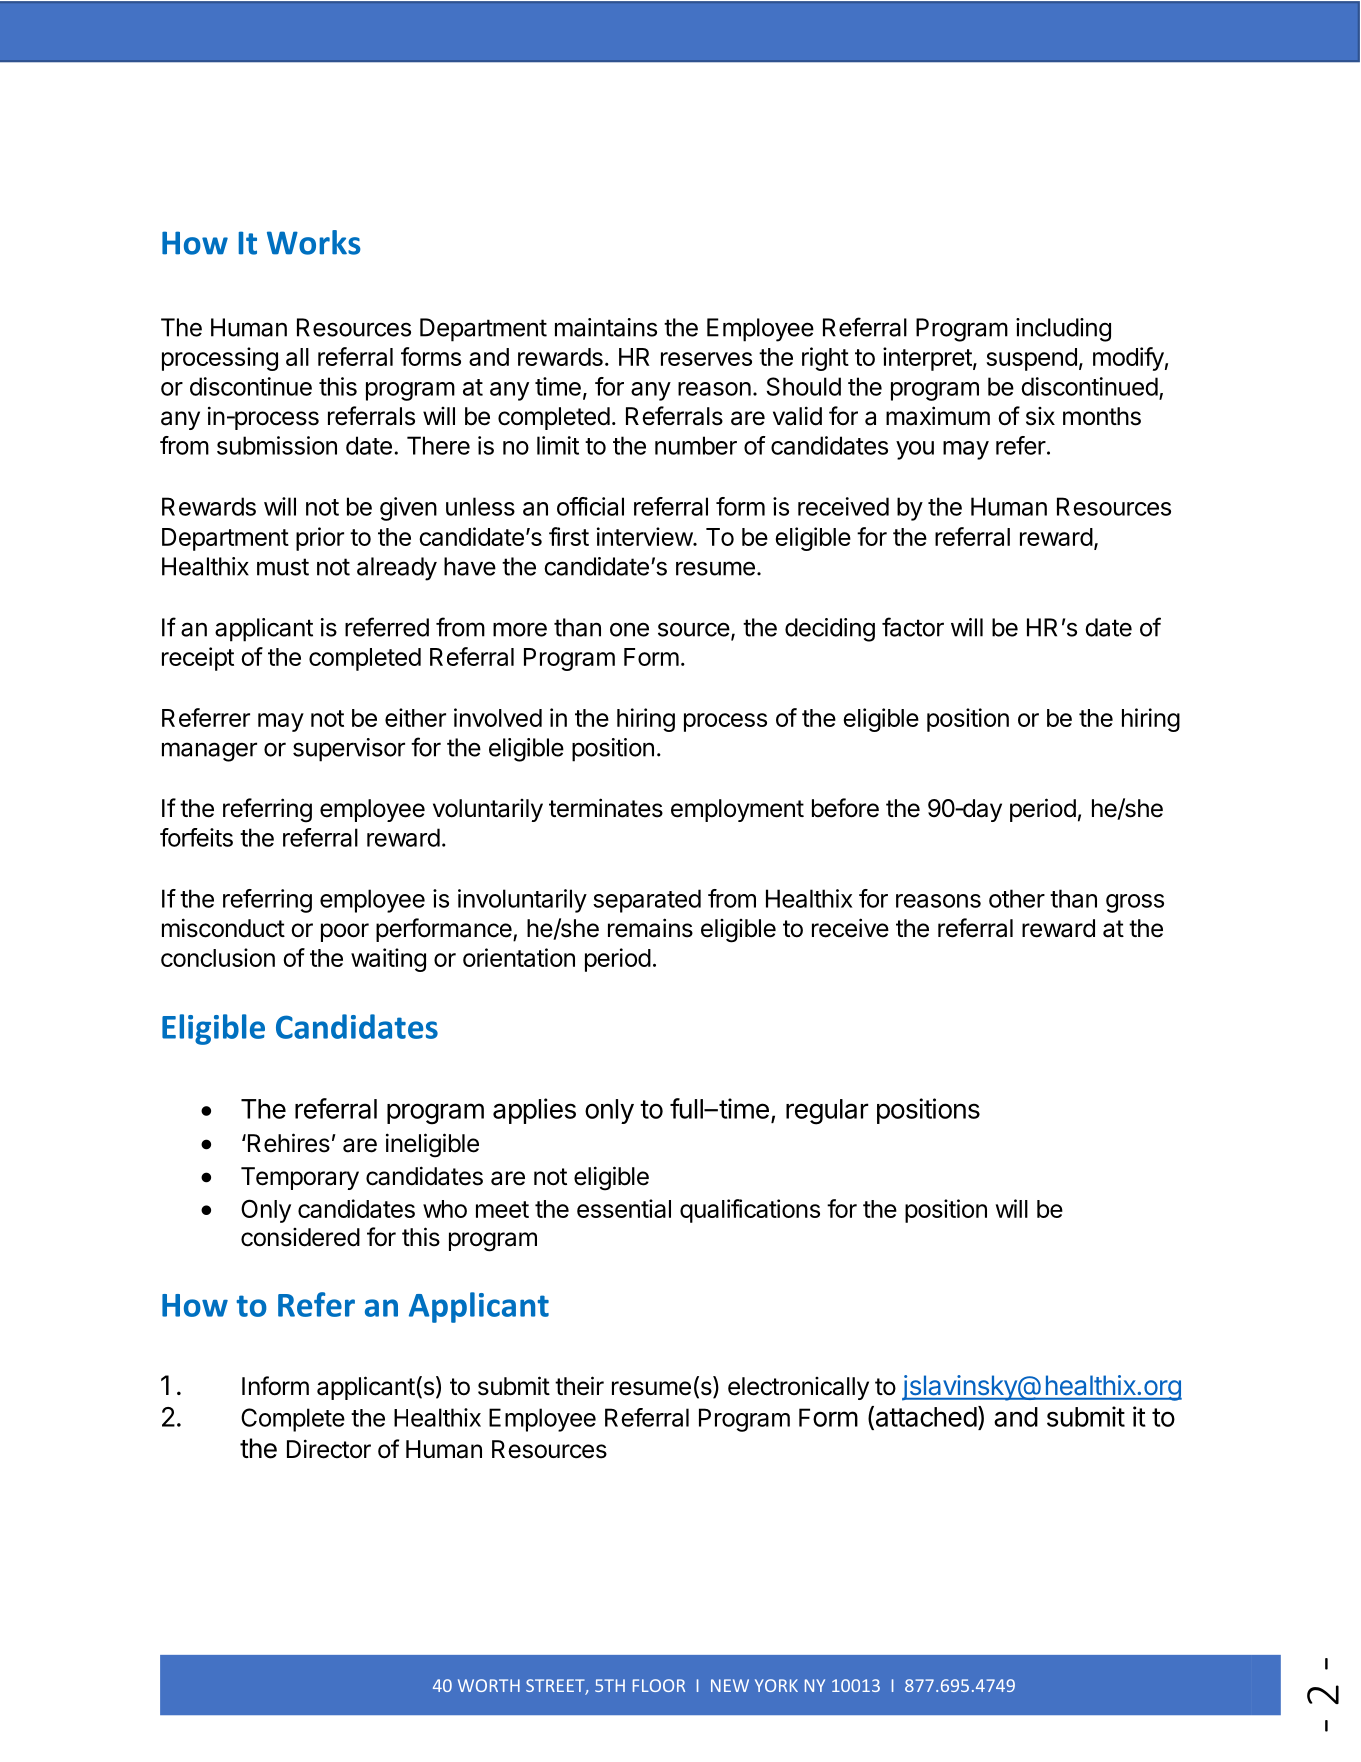  Describe the element at coordinates (659, 1685) in the image. I see `FLOOR` at that location.
